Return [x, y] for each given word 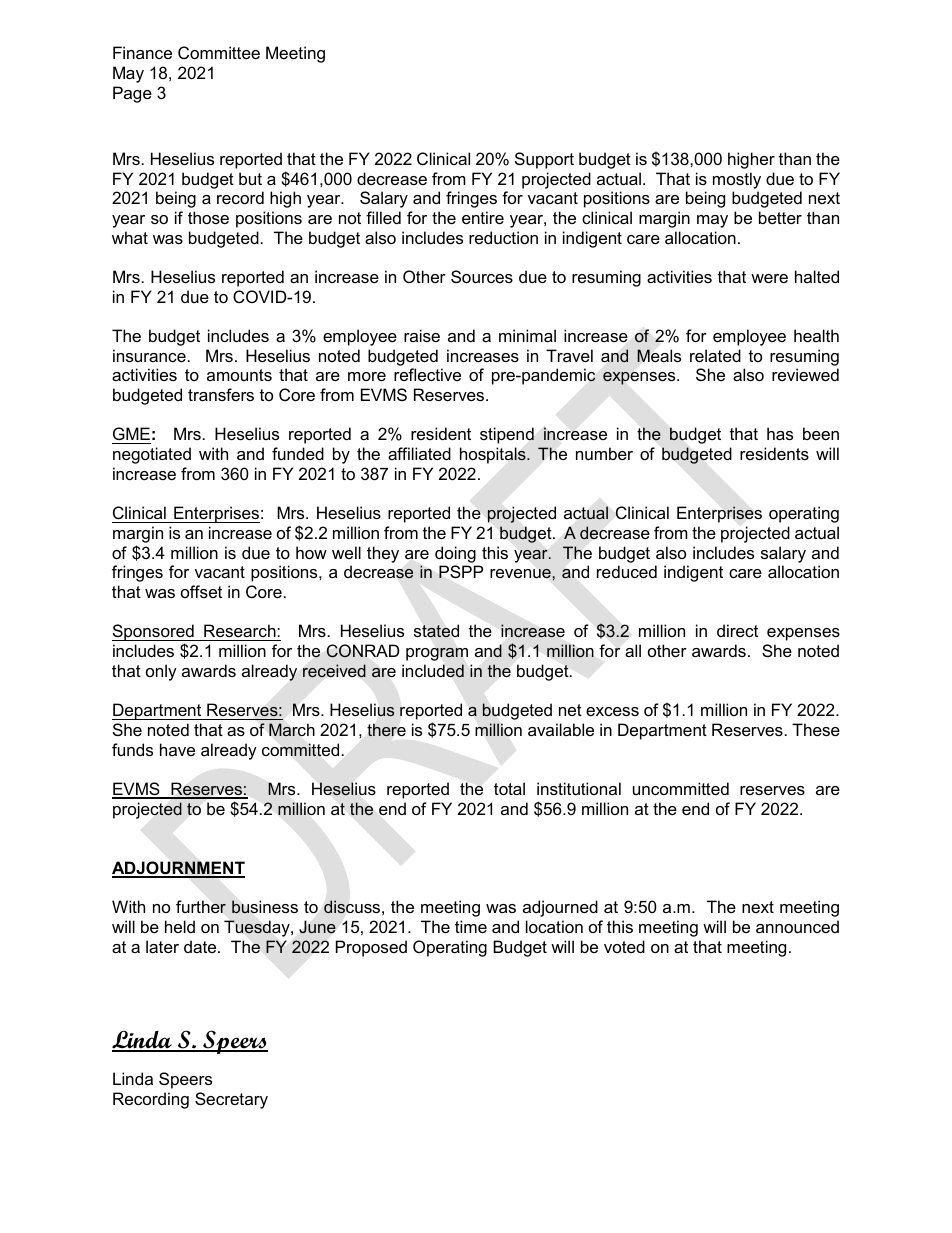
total [509, 788]
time [471, 926]
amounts [239, 375]
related [715, 355]
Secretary [231, 1100]
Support [544, 160]
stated [436, 631]
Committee [219, 52]
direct [737, 630]
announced [797, 926]
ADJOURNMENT [178, 869]
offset [201, 591]
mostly [737, 180]
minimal [527, 335]
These [816, 729]
